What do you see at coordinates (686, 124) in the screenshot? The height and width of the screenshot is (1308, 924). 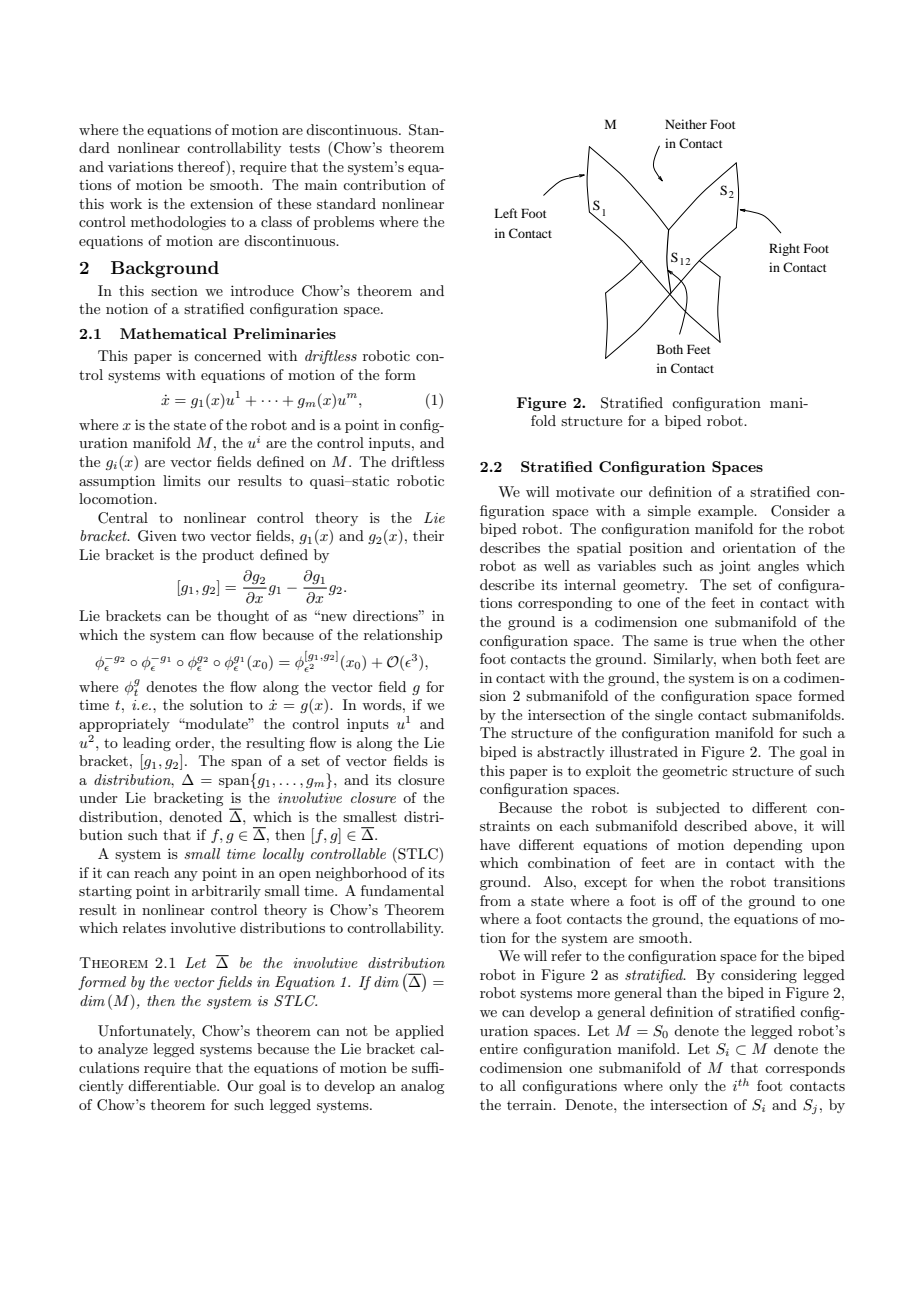 I see `Neither` at bounding box center [686, 124].
